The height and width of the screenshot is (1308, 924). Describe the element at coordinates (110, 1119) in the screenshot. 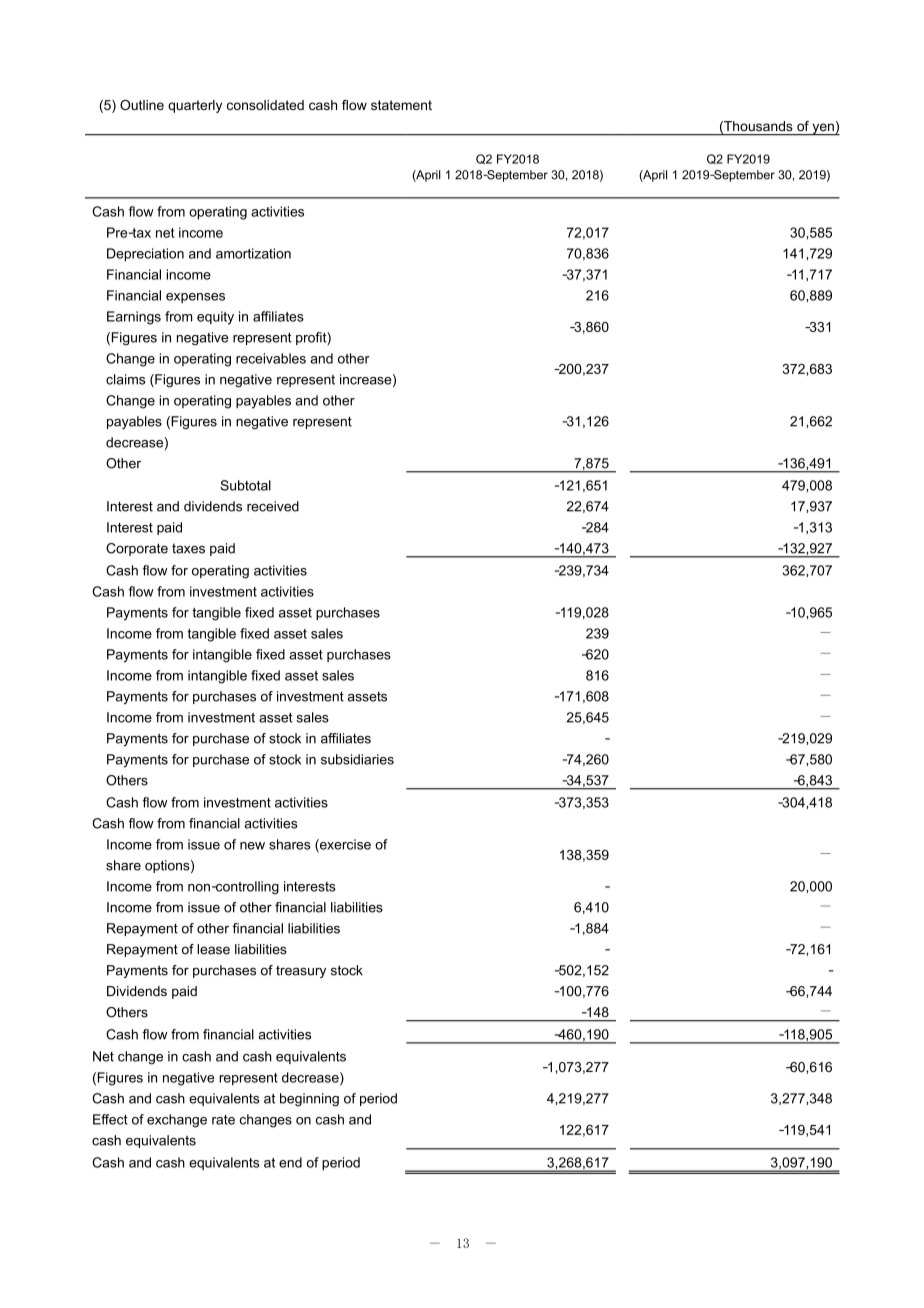

I see `Effect` at that location.
